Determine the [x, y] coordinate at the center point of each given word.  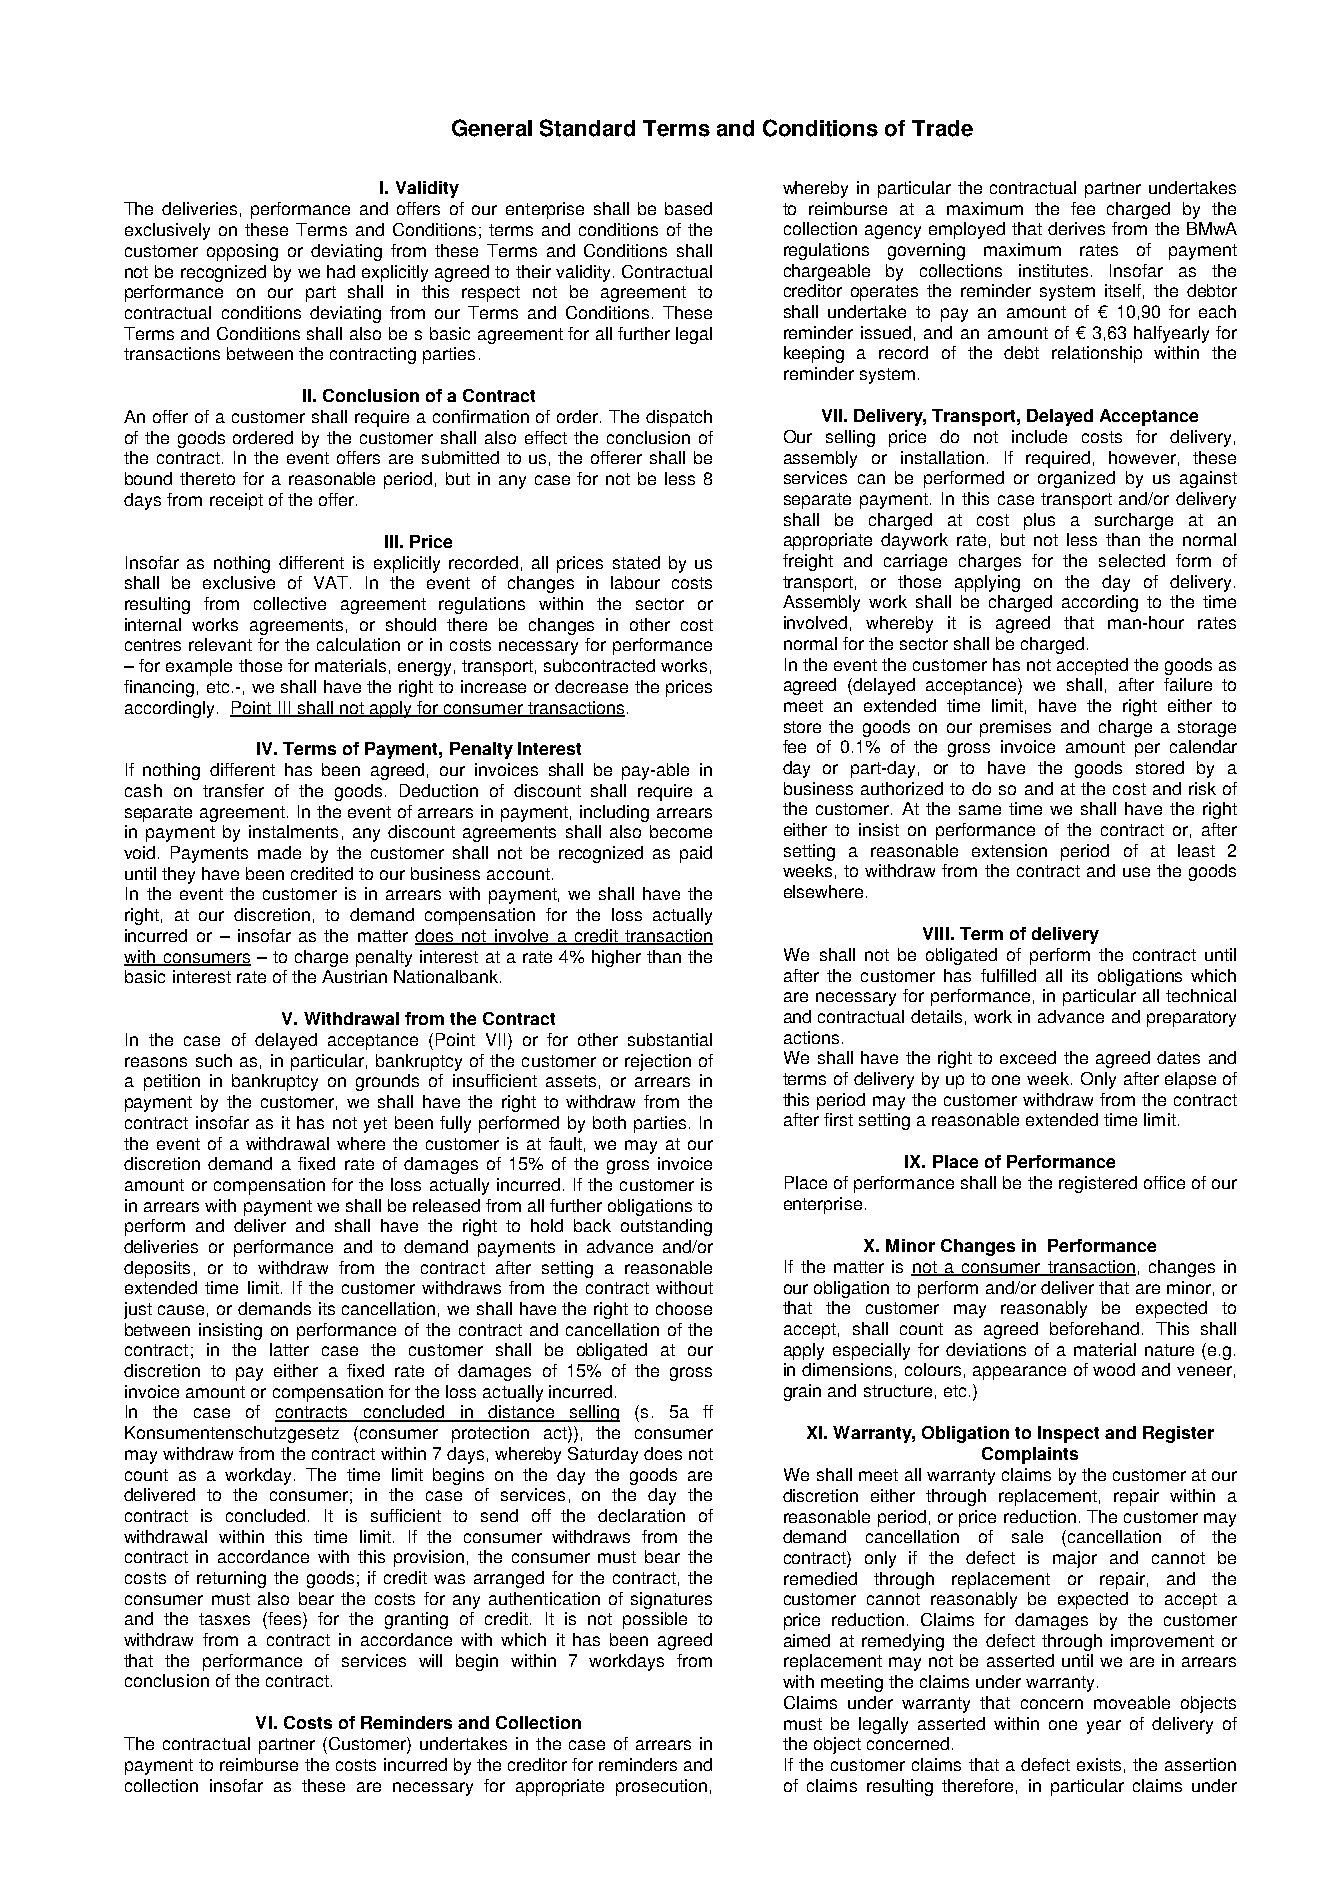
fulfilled [1008, 975]
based [688, 208]
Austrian [354, 976]
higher [616, 958]
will [430, 1660]
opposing [242, 252]
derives [1076, 228]
